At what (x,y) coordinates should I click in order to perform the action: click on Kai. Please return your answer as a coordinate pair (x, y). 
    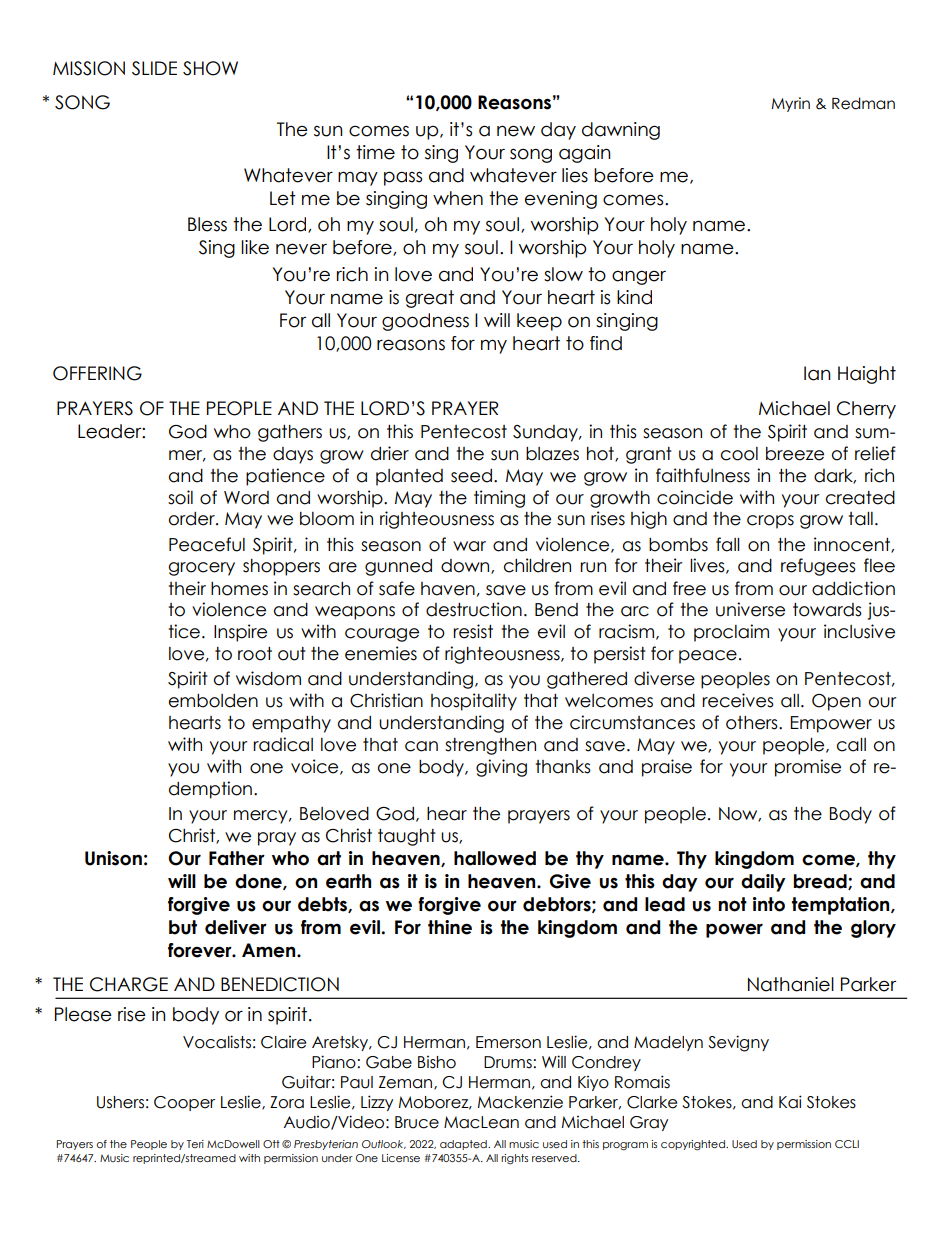
    Looking at the image, I should click on (790, 1102).
